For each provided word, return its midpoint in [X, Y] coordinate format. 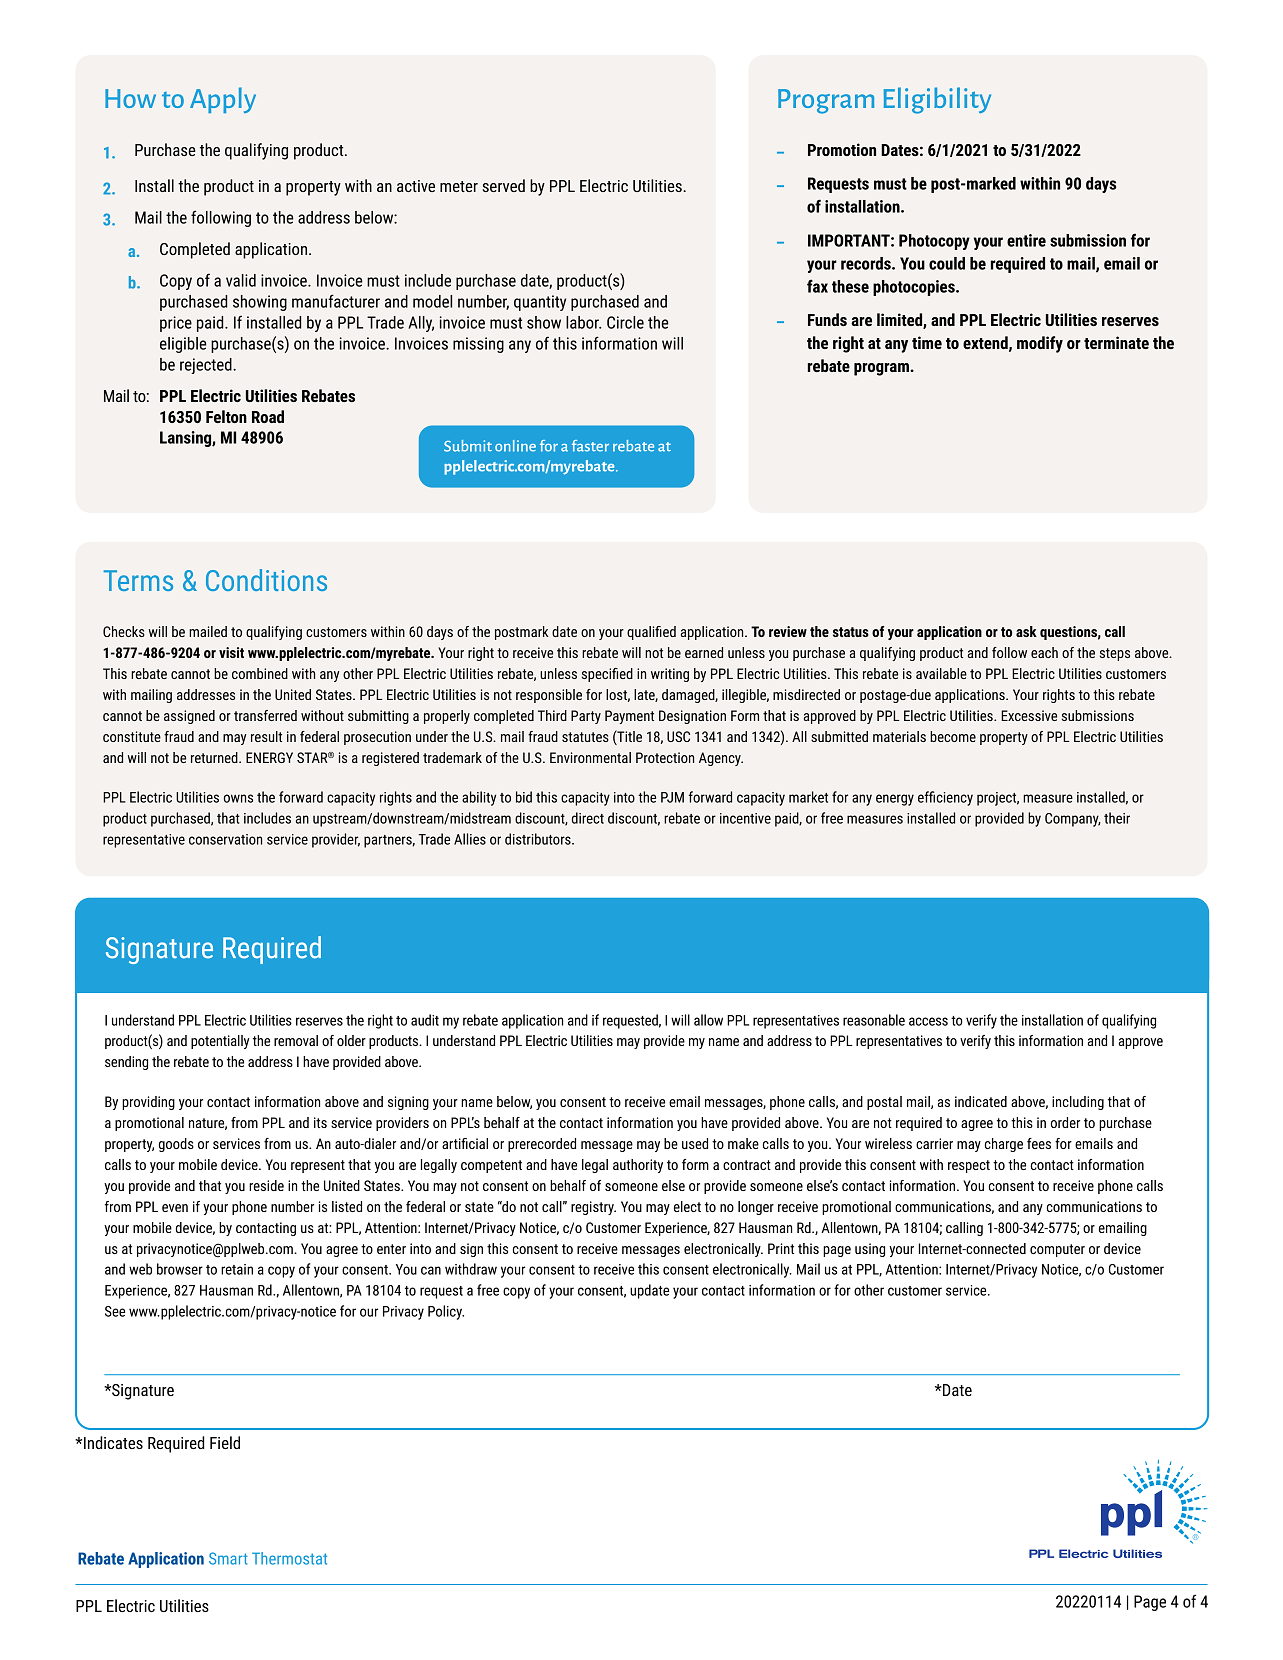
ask [1026, 631]
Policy [446, 1312]
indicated [981, 1101]
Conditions [266, 580]
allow [708, 1020]
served [503, 185]
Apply [223, 100]
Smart [228, 1558]
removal [296, 1040]
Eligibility [937, 100]
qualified [651, 633]
